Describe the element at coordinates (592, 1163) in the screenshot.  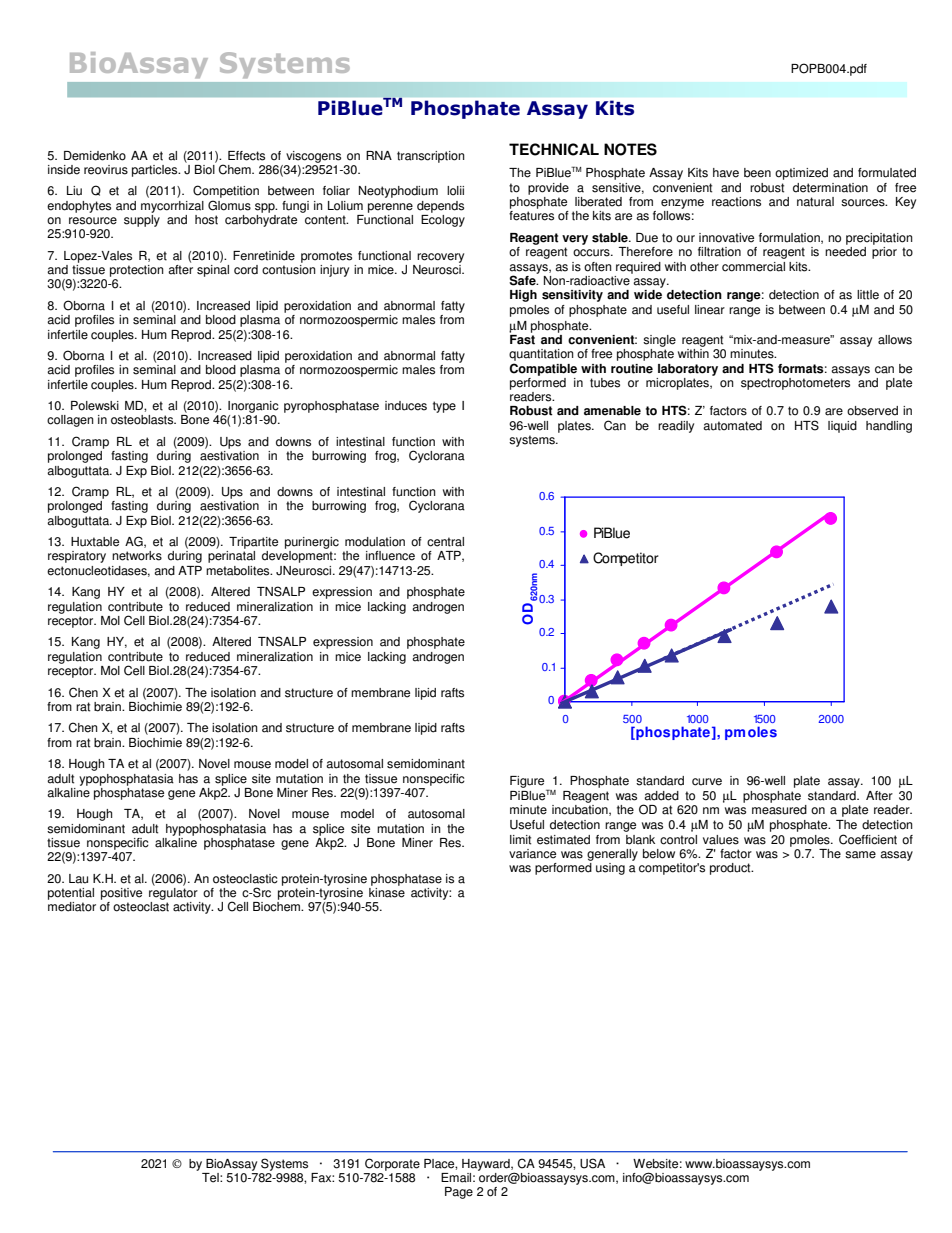
I see `USA` at that location.
